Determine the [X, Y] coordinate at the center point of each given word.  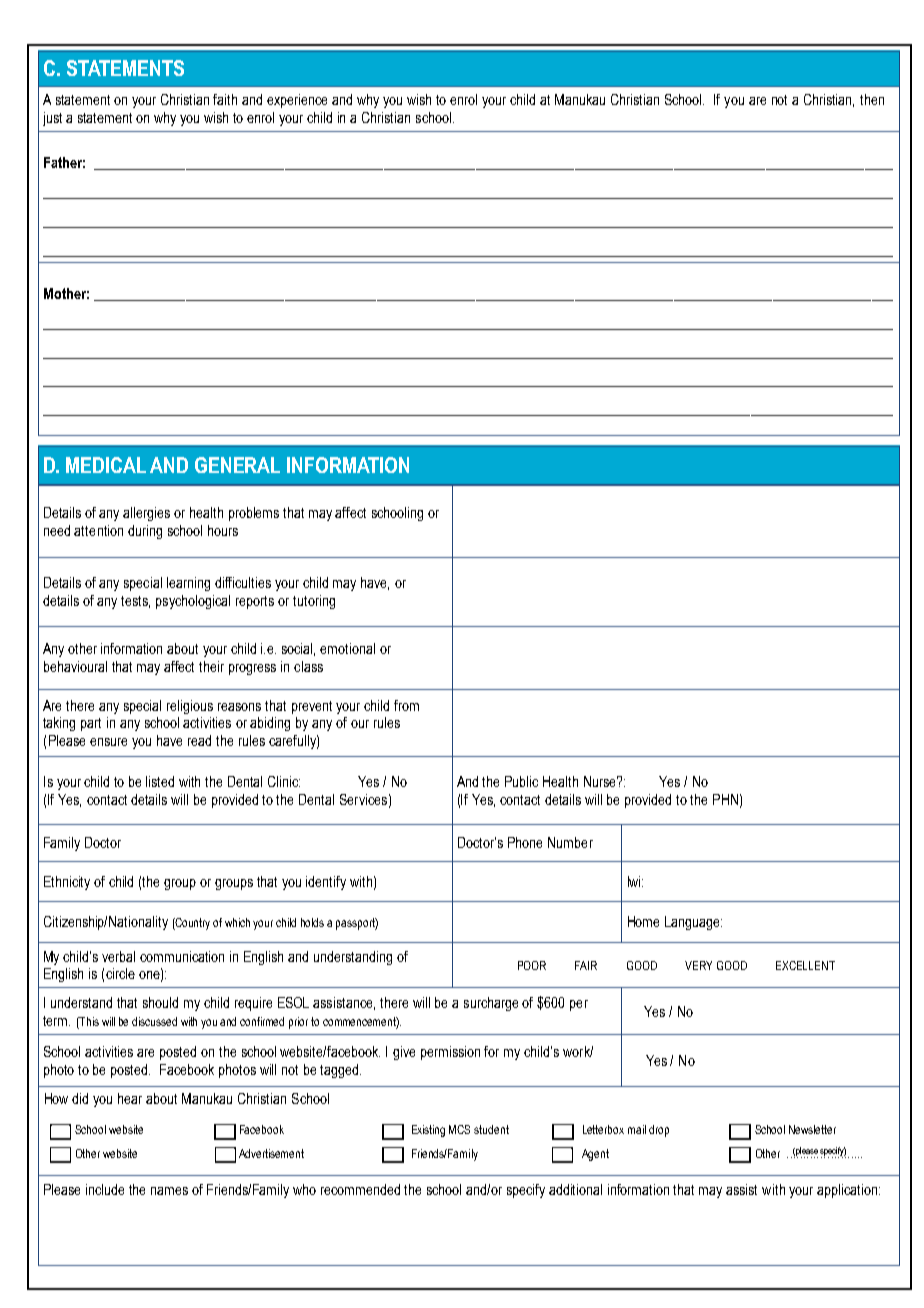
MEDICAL [106, 465]
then [872, 99]
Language [693, 923]
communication [182, 956]
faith [225, 99]
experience [297, 101]
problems [254, 514]
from [406, 705]
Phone [525, 842]
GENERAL [237, 465]
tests [135, 602]
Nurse [601, 781]
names [169, 1191]
